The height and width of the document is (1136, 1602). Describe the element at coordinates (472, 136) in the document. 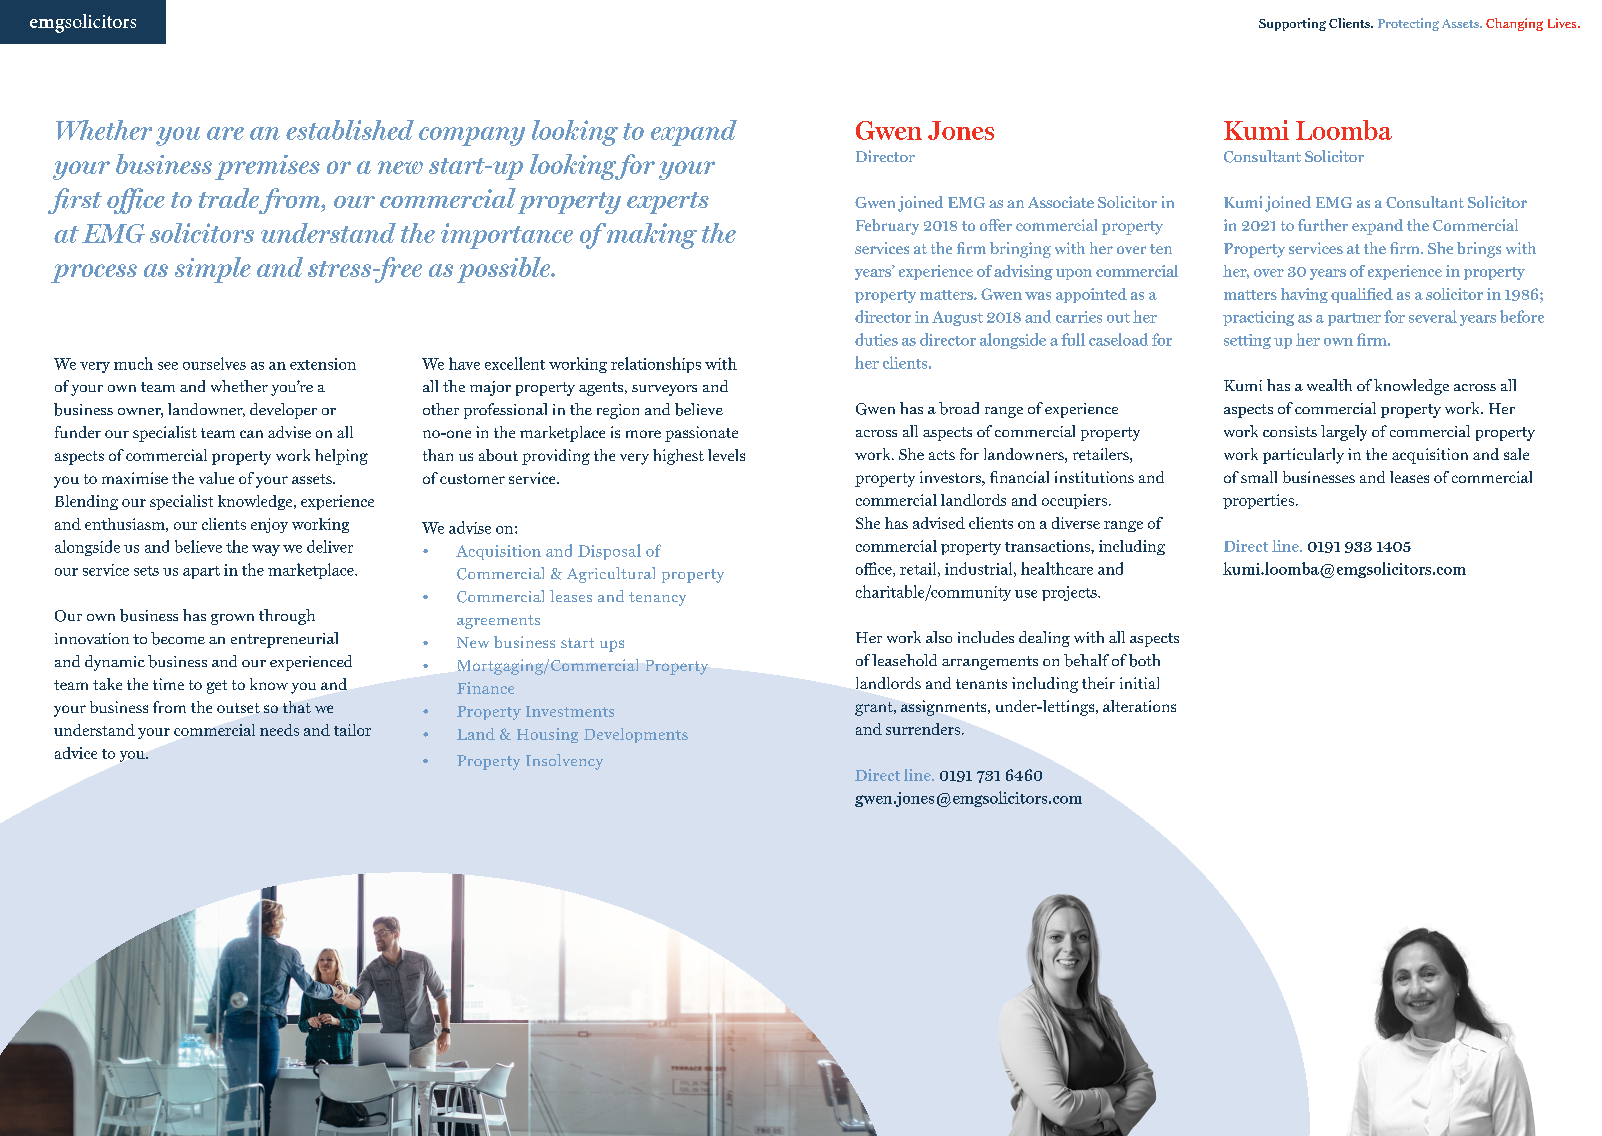

I see `company` at that location.
